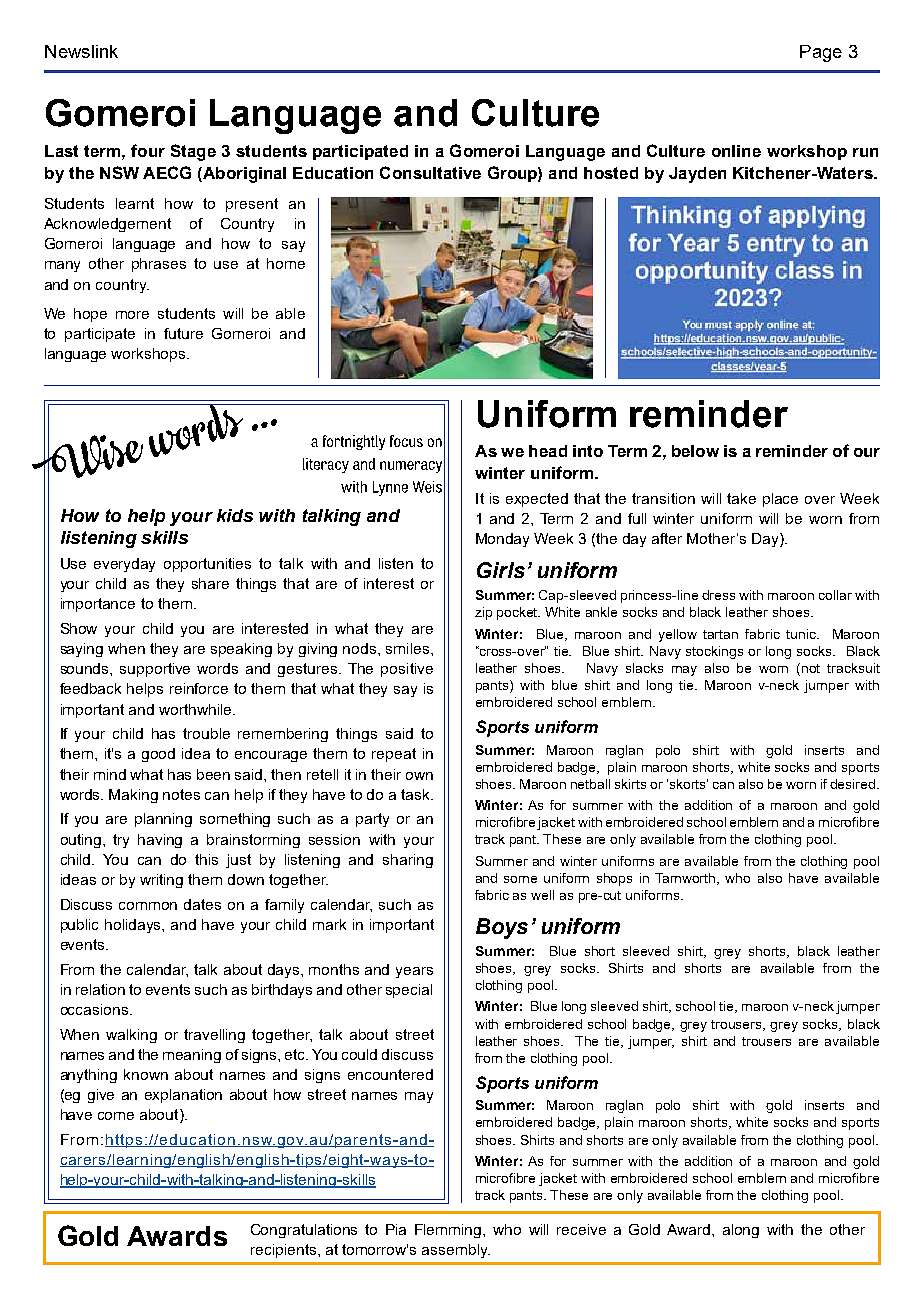  Describe the element at coordinates (148, 150) in the screenshot. I see `four` at that location.
